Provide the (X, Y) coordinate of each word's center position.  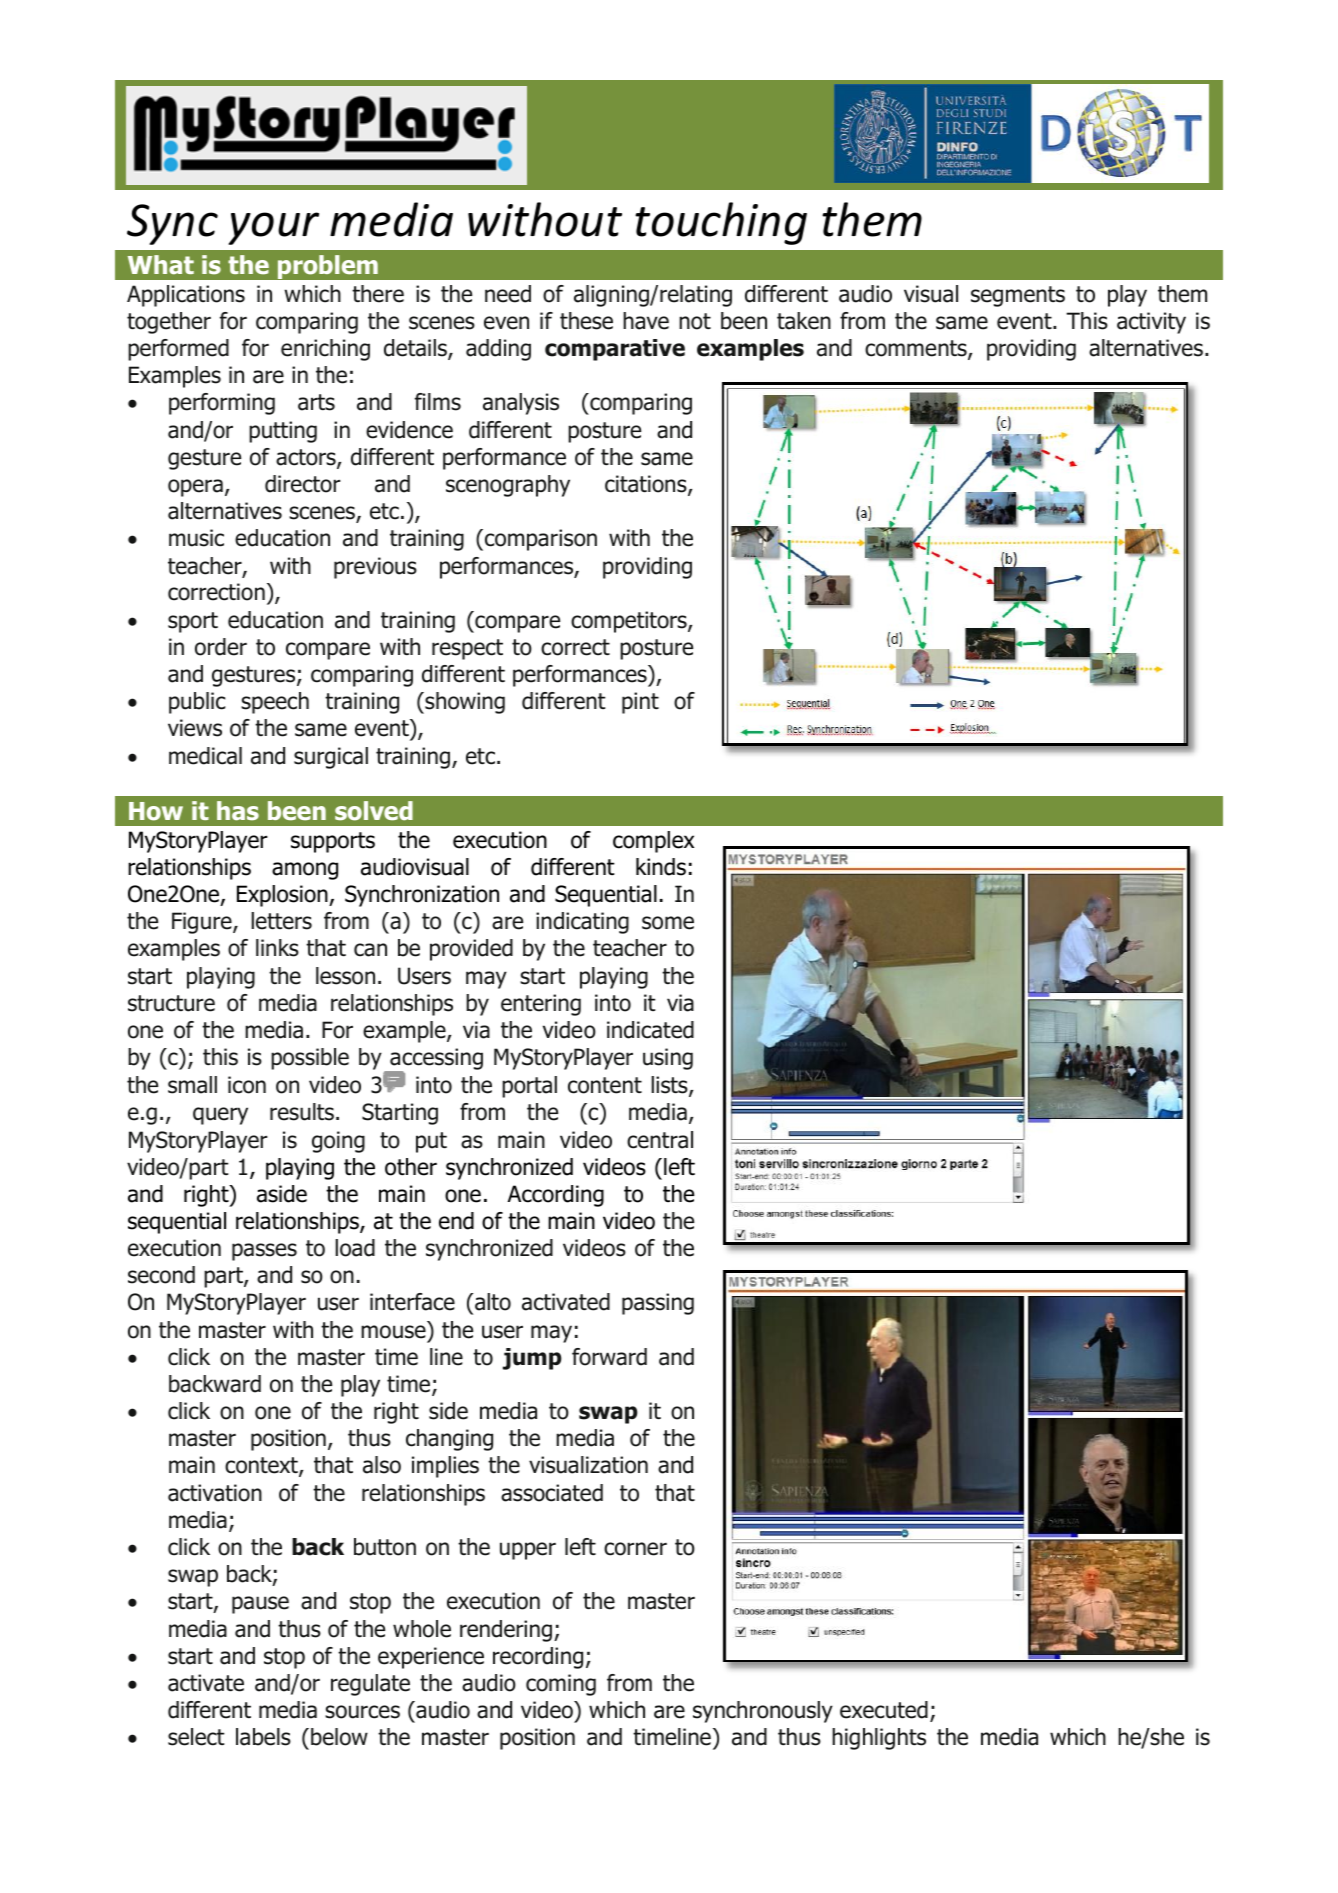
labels (263, 1737)
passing (658, 1304)
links (277, 948)
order (221, 647)
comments (917, 349)
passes (264, 1252)
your (273, 228)
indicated (650, 1030)
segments (1018, 296)
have (646, 321)
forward (609, 1357)
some (668, 923)
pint (640, 703)
